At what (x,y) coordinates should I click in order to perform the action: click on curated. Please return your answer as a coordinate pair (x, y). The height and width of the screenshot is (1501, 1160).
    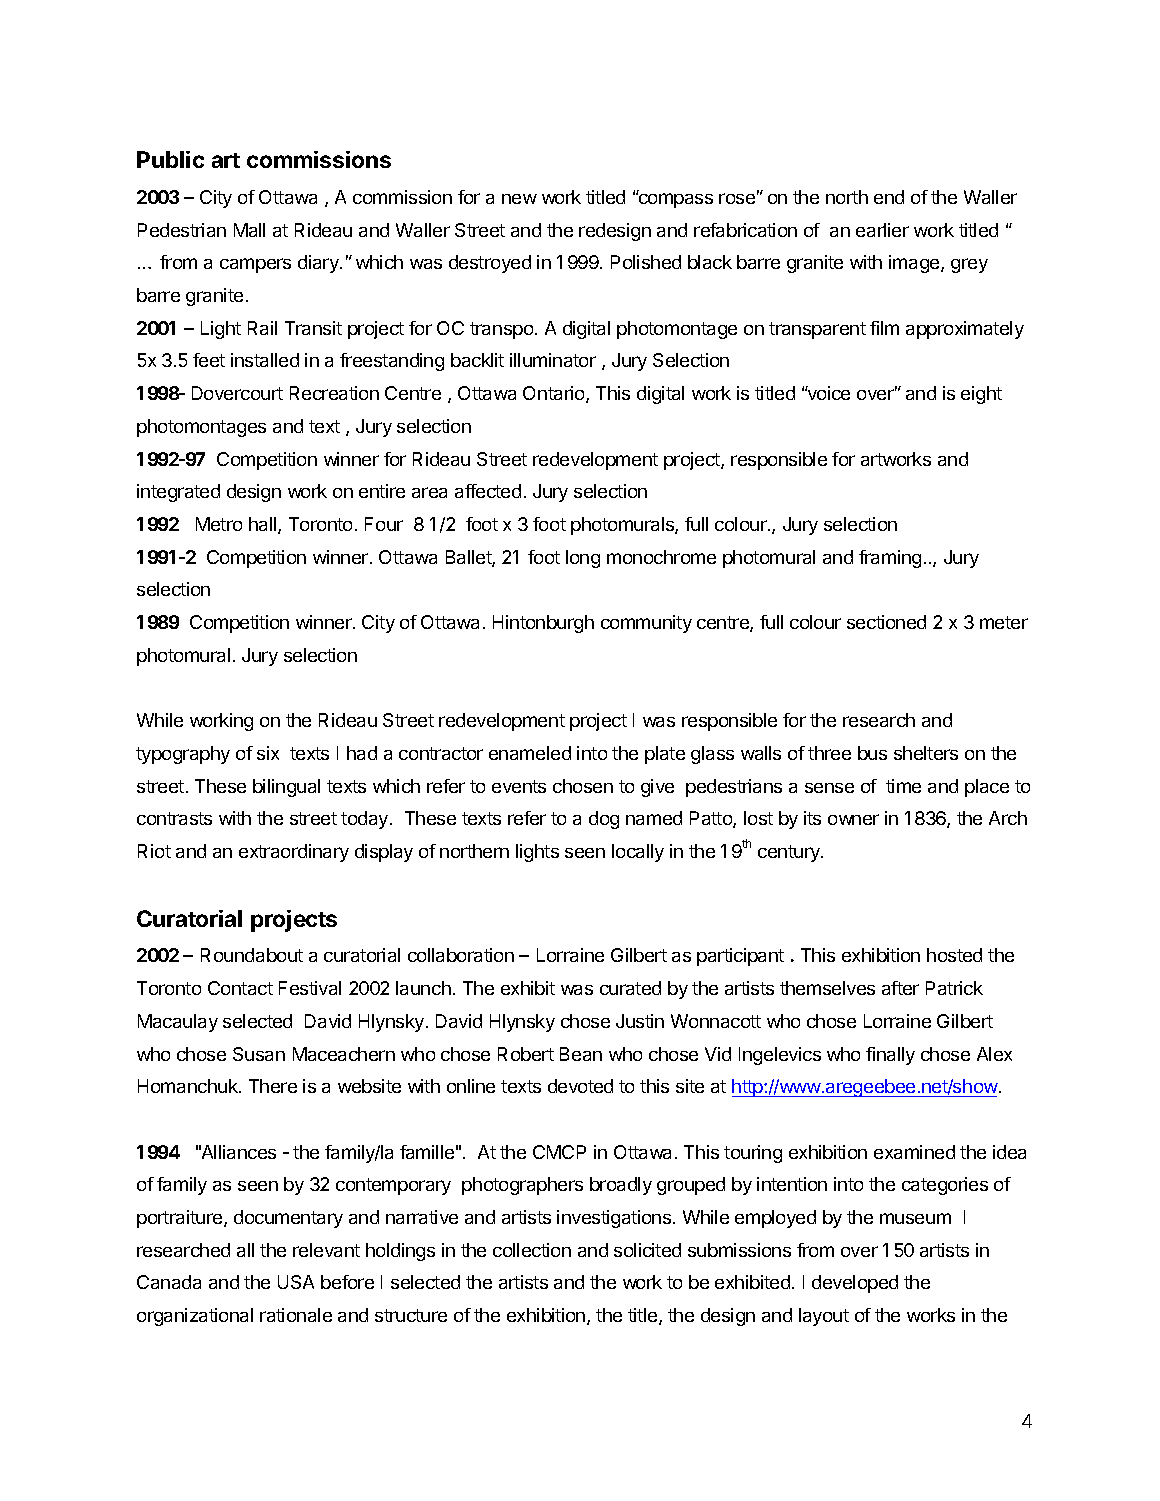
    Looking at the image, I should click on (630, 988).
